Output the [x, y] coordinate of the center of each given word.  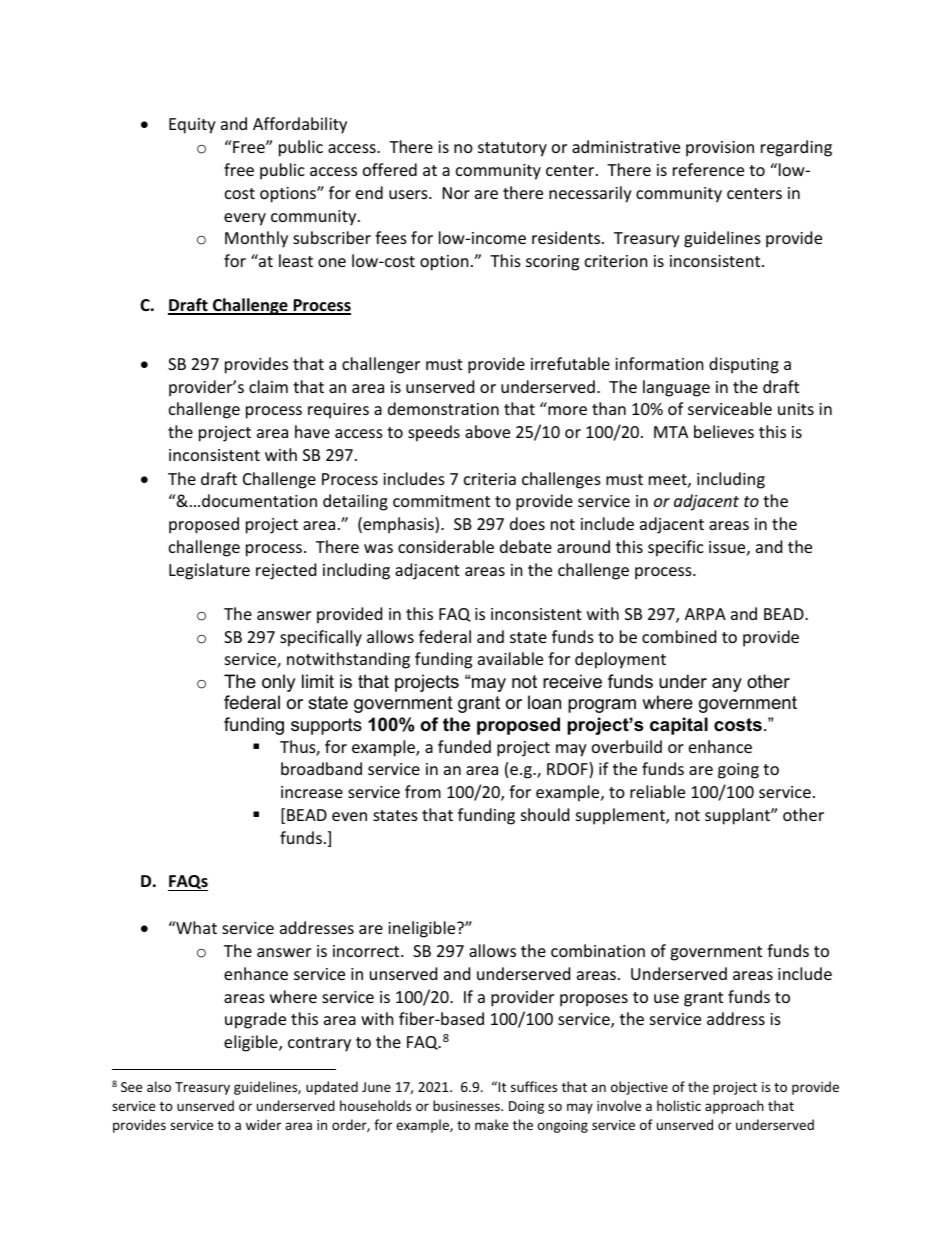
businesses [467, 1105]
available [510, 658]
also [159, 1086]
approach [734, 1107]
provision [720, 149]
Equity [192, 126]
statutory [512, 149]
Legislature [209, 571]
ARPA [705, 614]
